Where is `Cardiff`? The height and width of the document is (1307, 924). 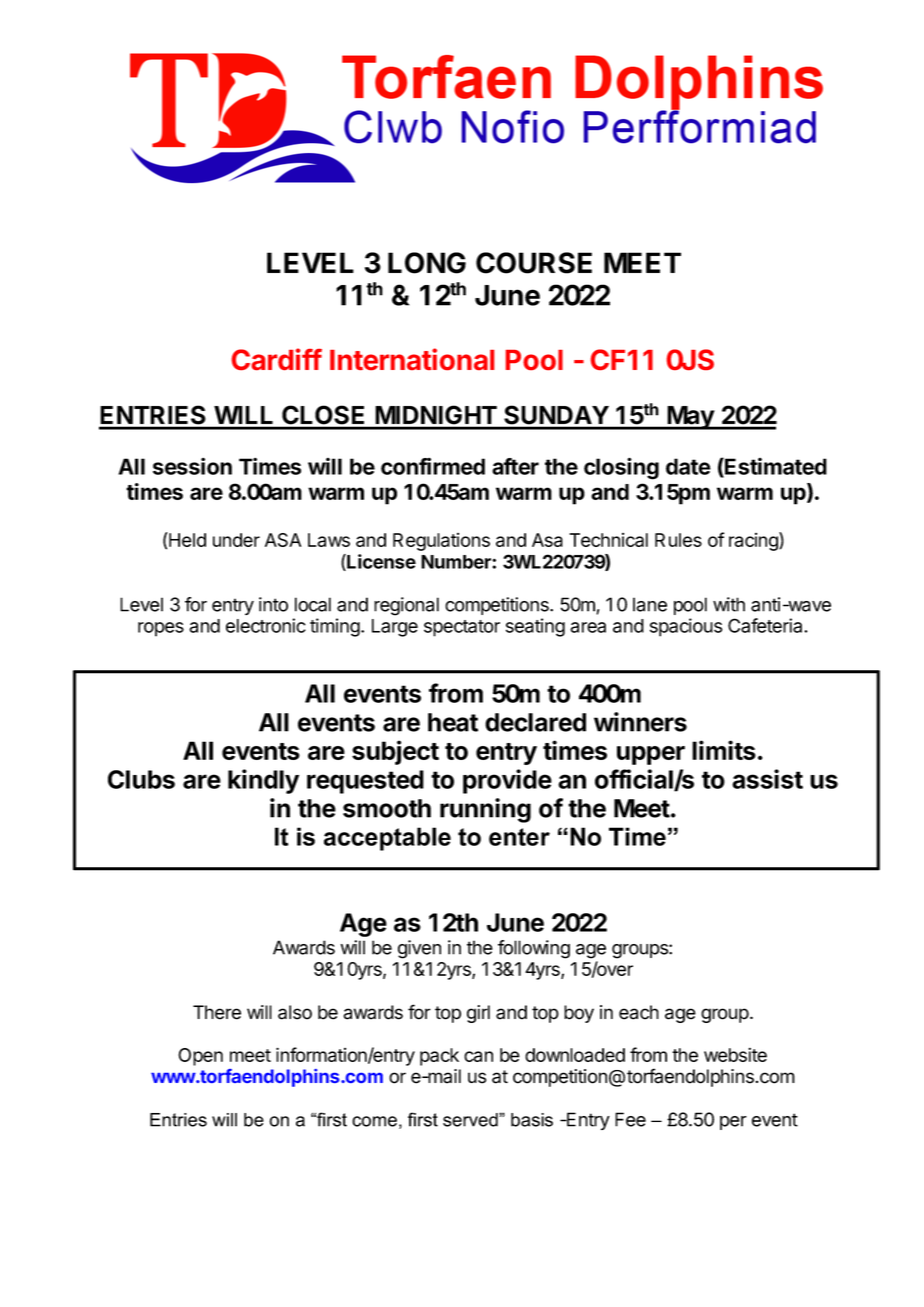
Cardiff is located at coordinates (277, 359).
